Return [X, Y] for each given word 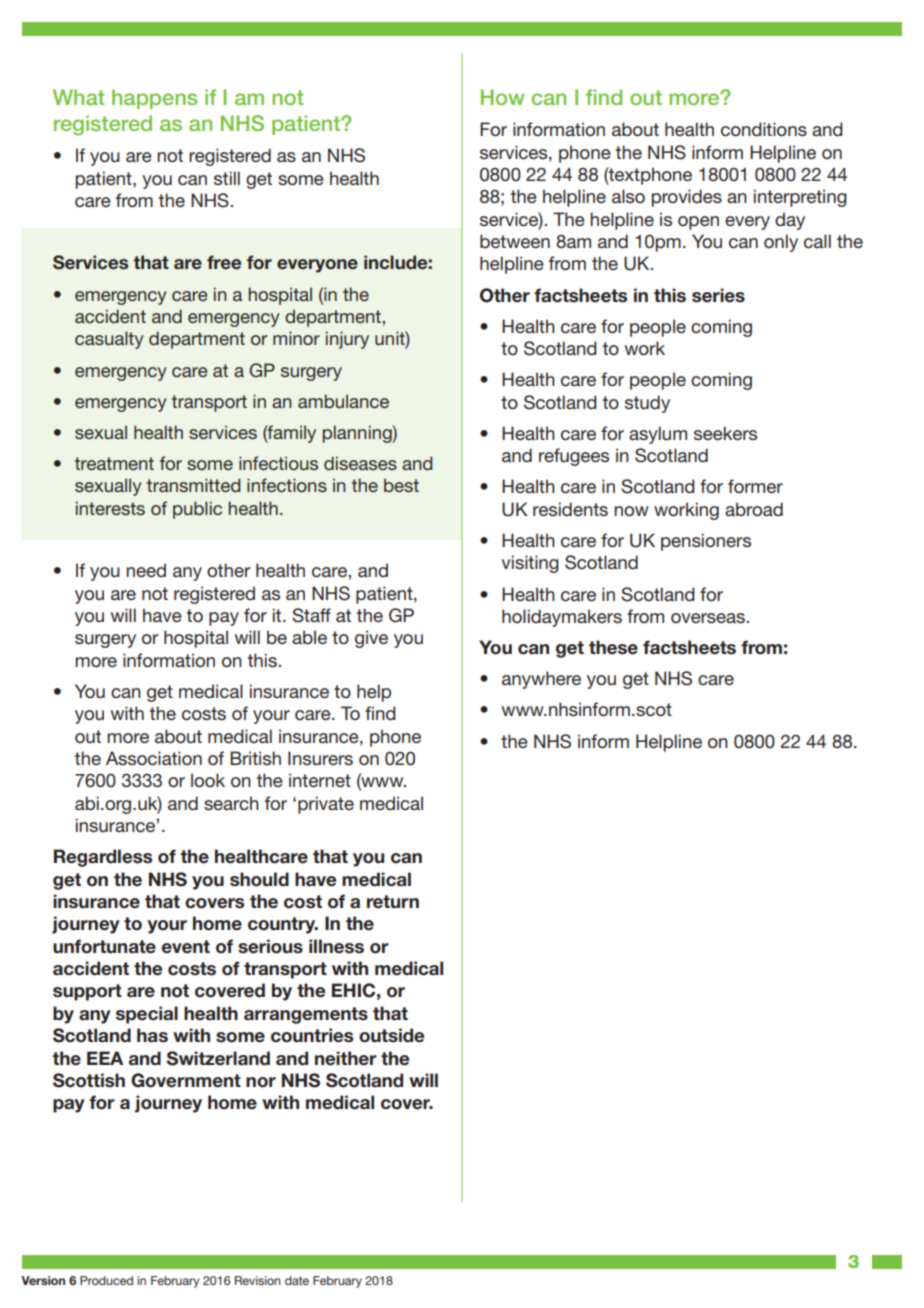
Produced [106, 1280]
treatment [114, 463]
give [371, 639]
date [297, 1280]
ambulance [343, 401]
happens [154, 99]
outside [391, 1035]
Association [154, 758]
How [503, 97]
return [393, 902]
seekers [725, 433]
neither [346, 1058]
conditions [764, 129]
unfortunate [104, 946]
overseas [709, 618]
